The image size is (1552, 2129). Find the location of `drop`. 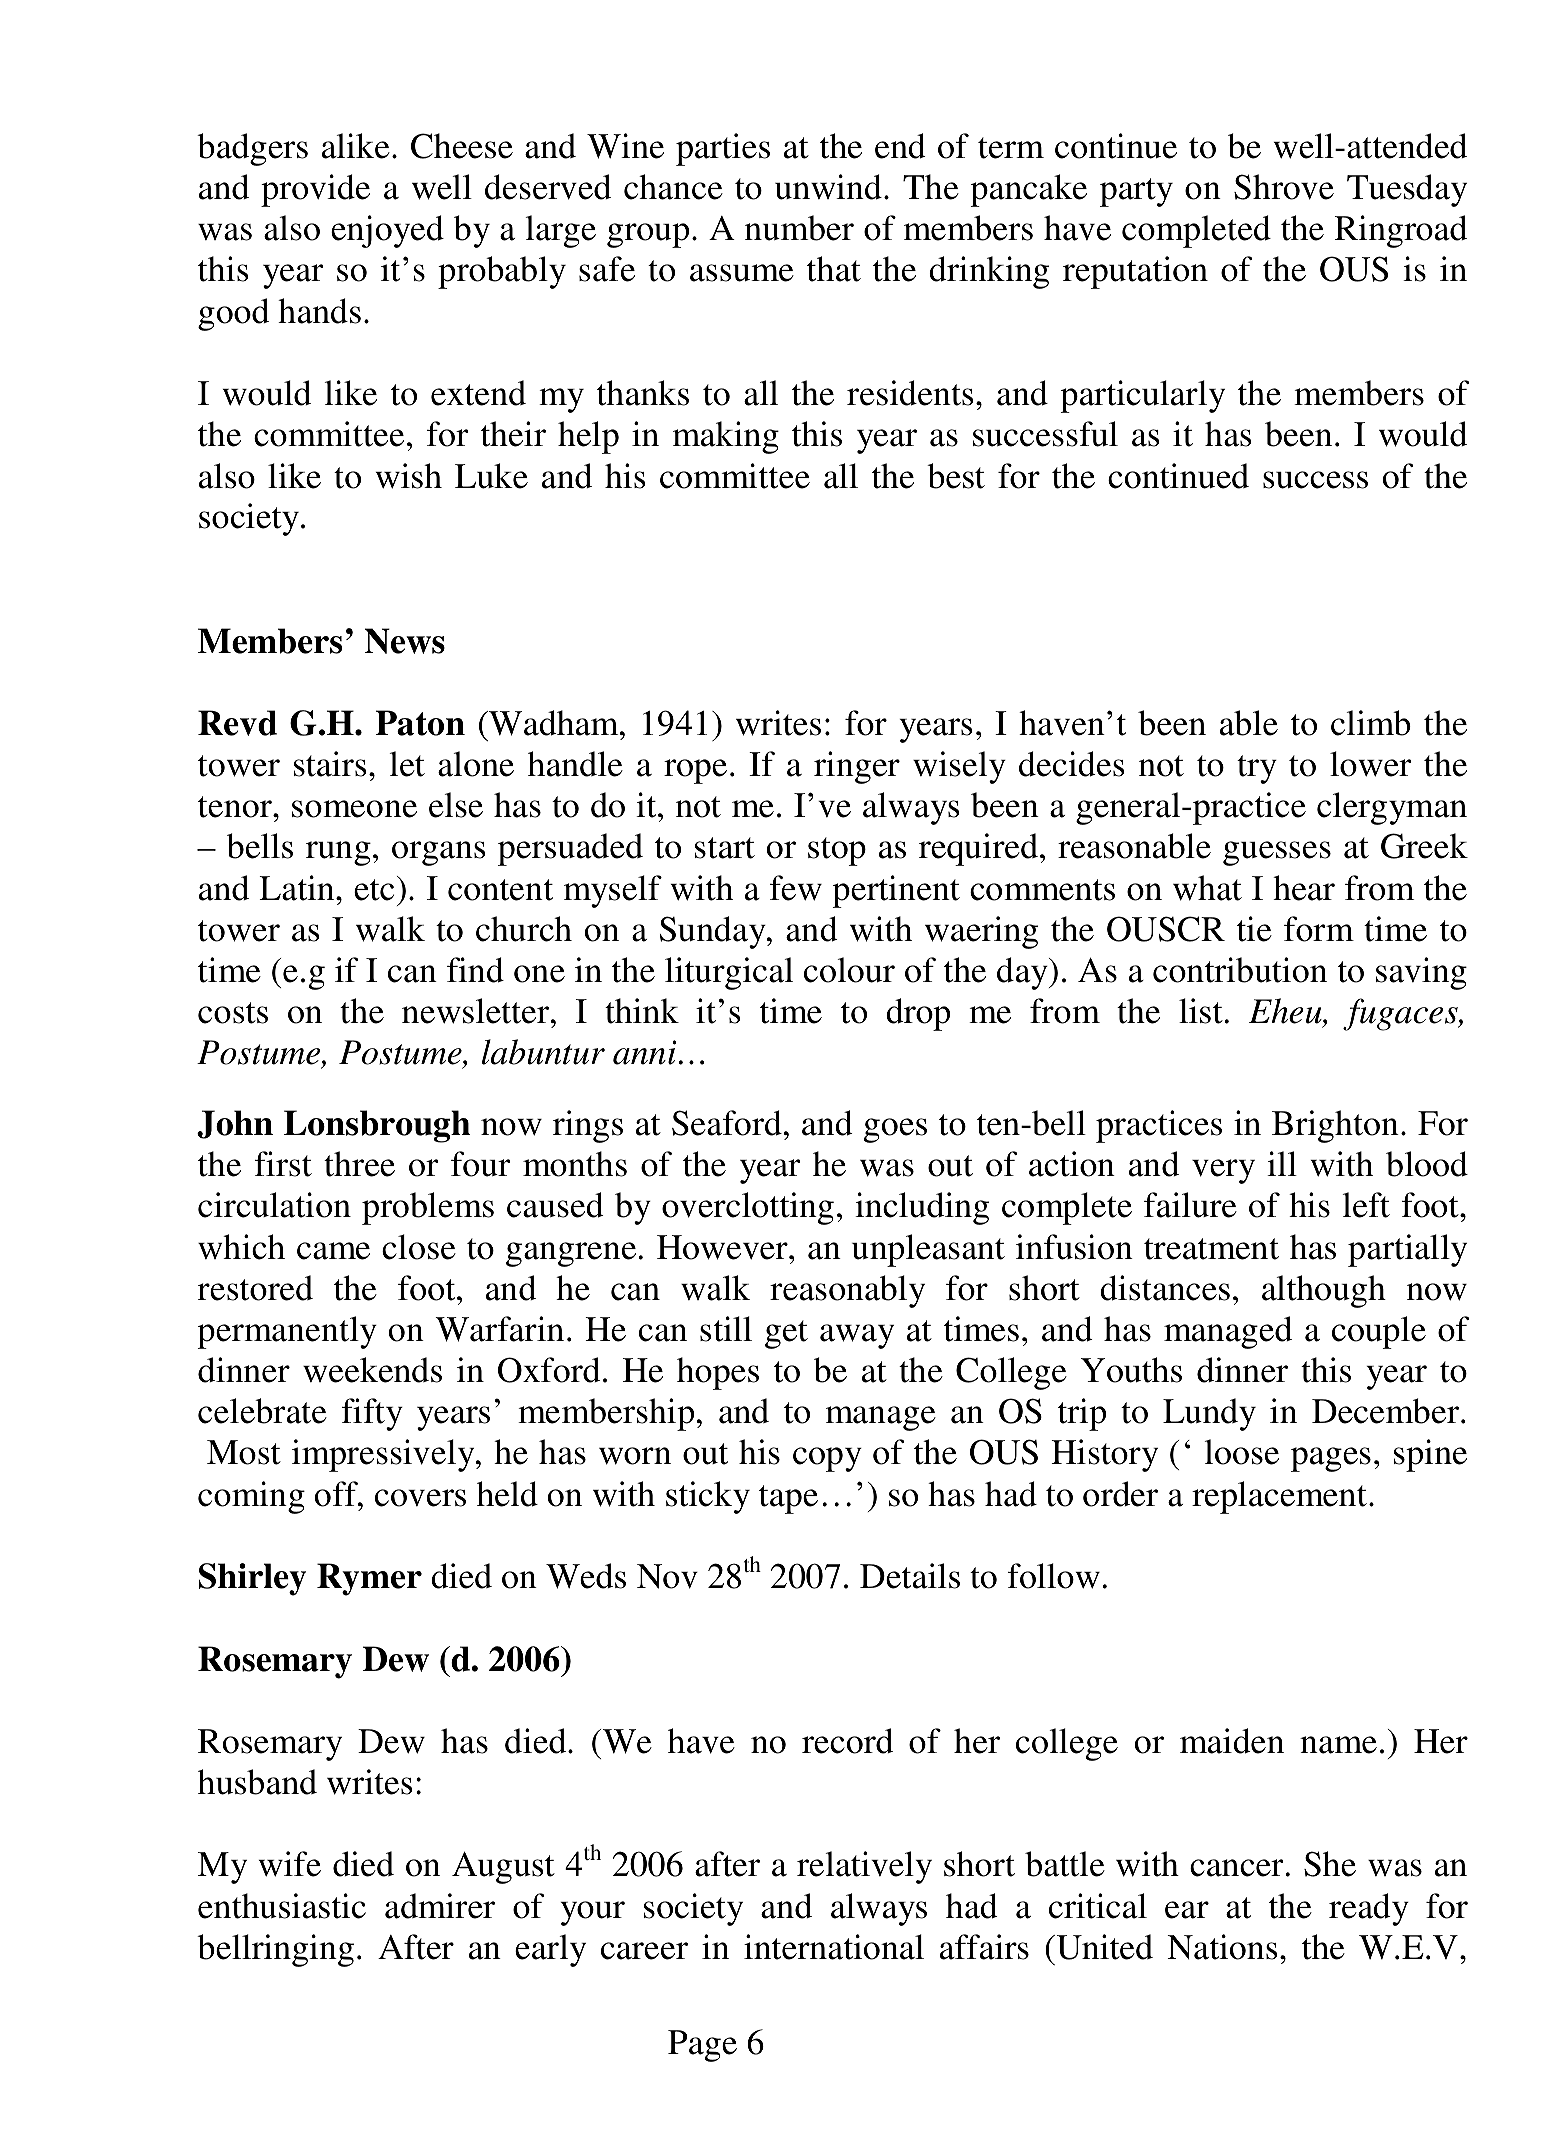

drop is located at coordinates (918, 1014).
